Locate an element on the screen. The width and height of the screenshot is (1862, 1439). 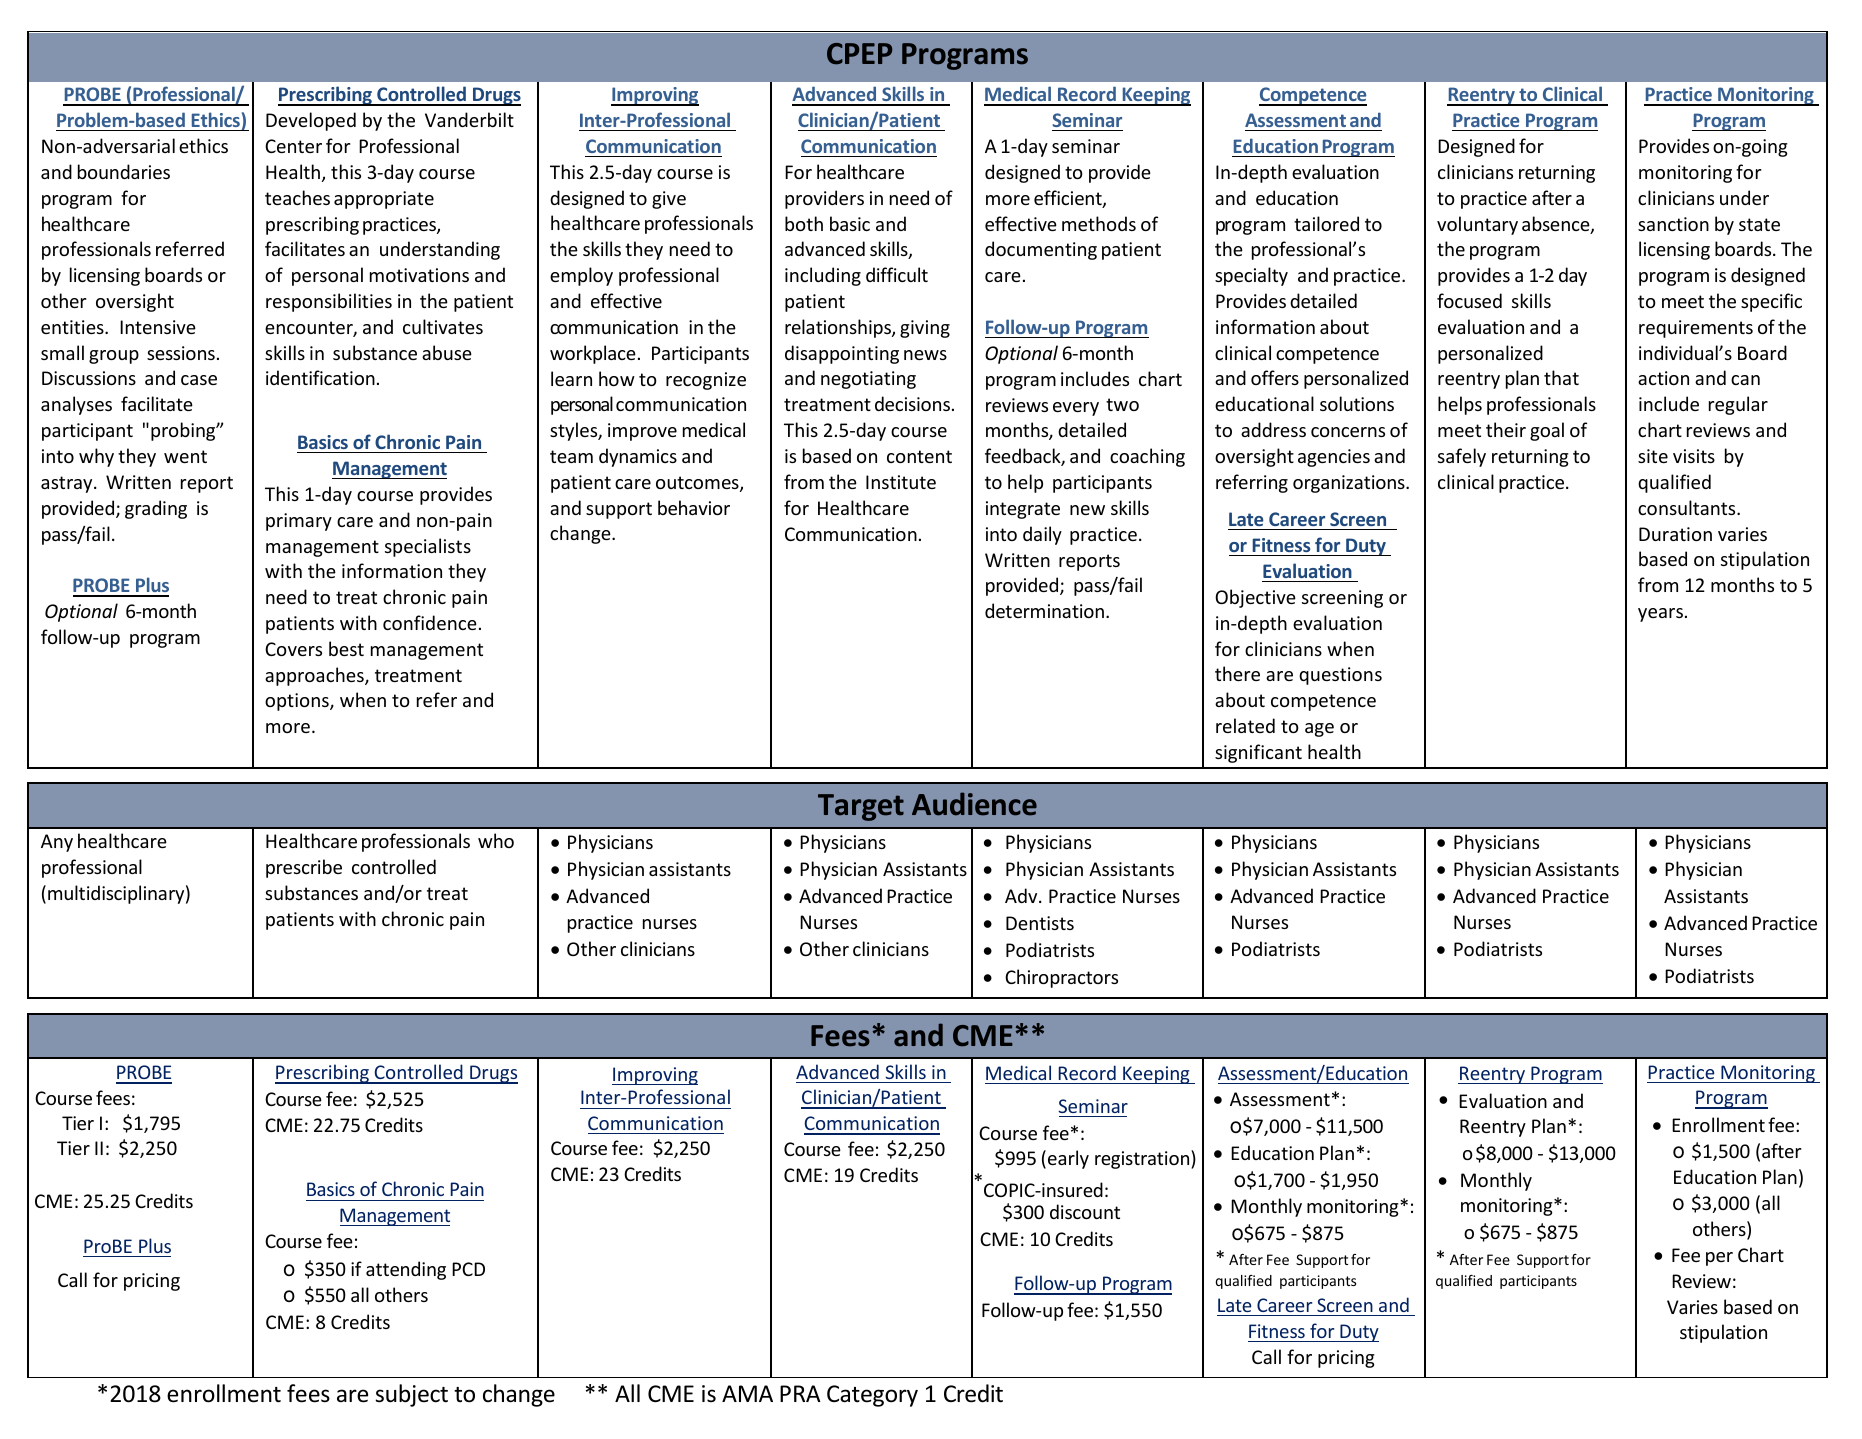
absence is located at coordinates (1557, 225).
